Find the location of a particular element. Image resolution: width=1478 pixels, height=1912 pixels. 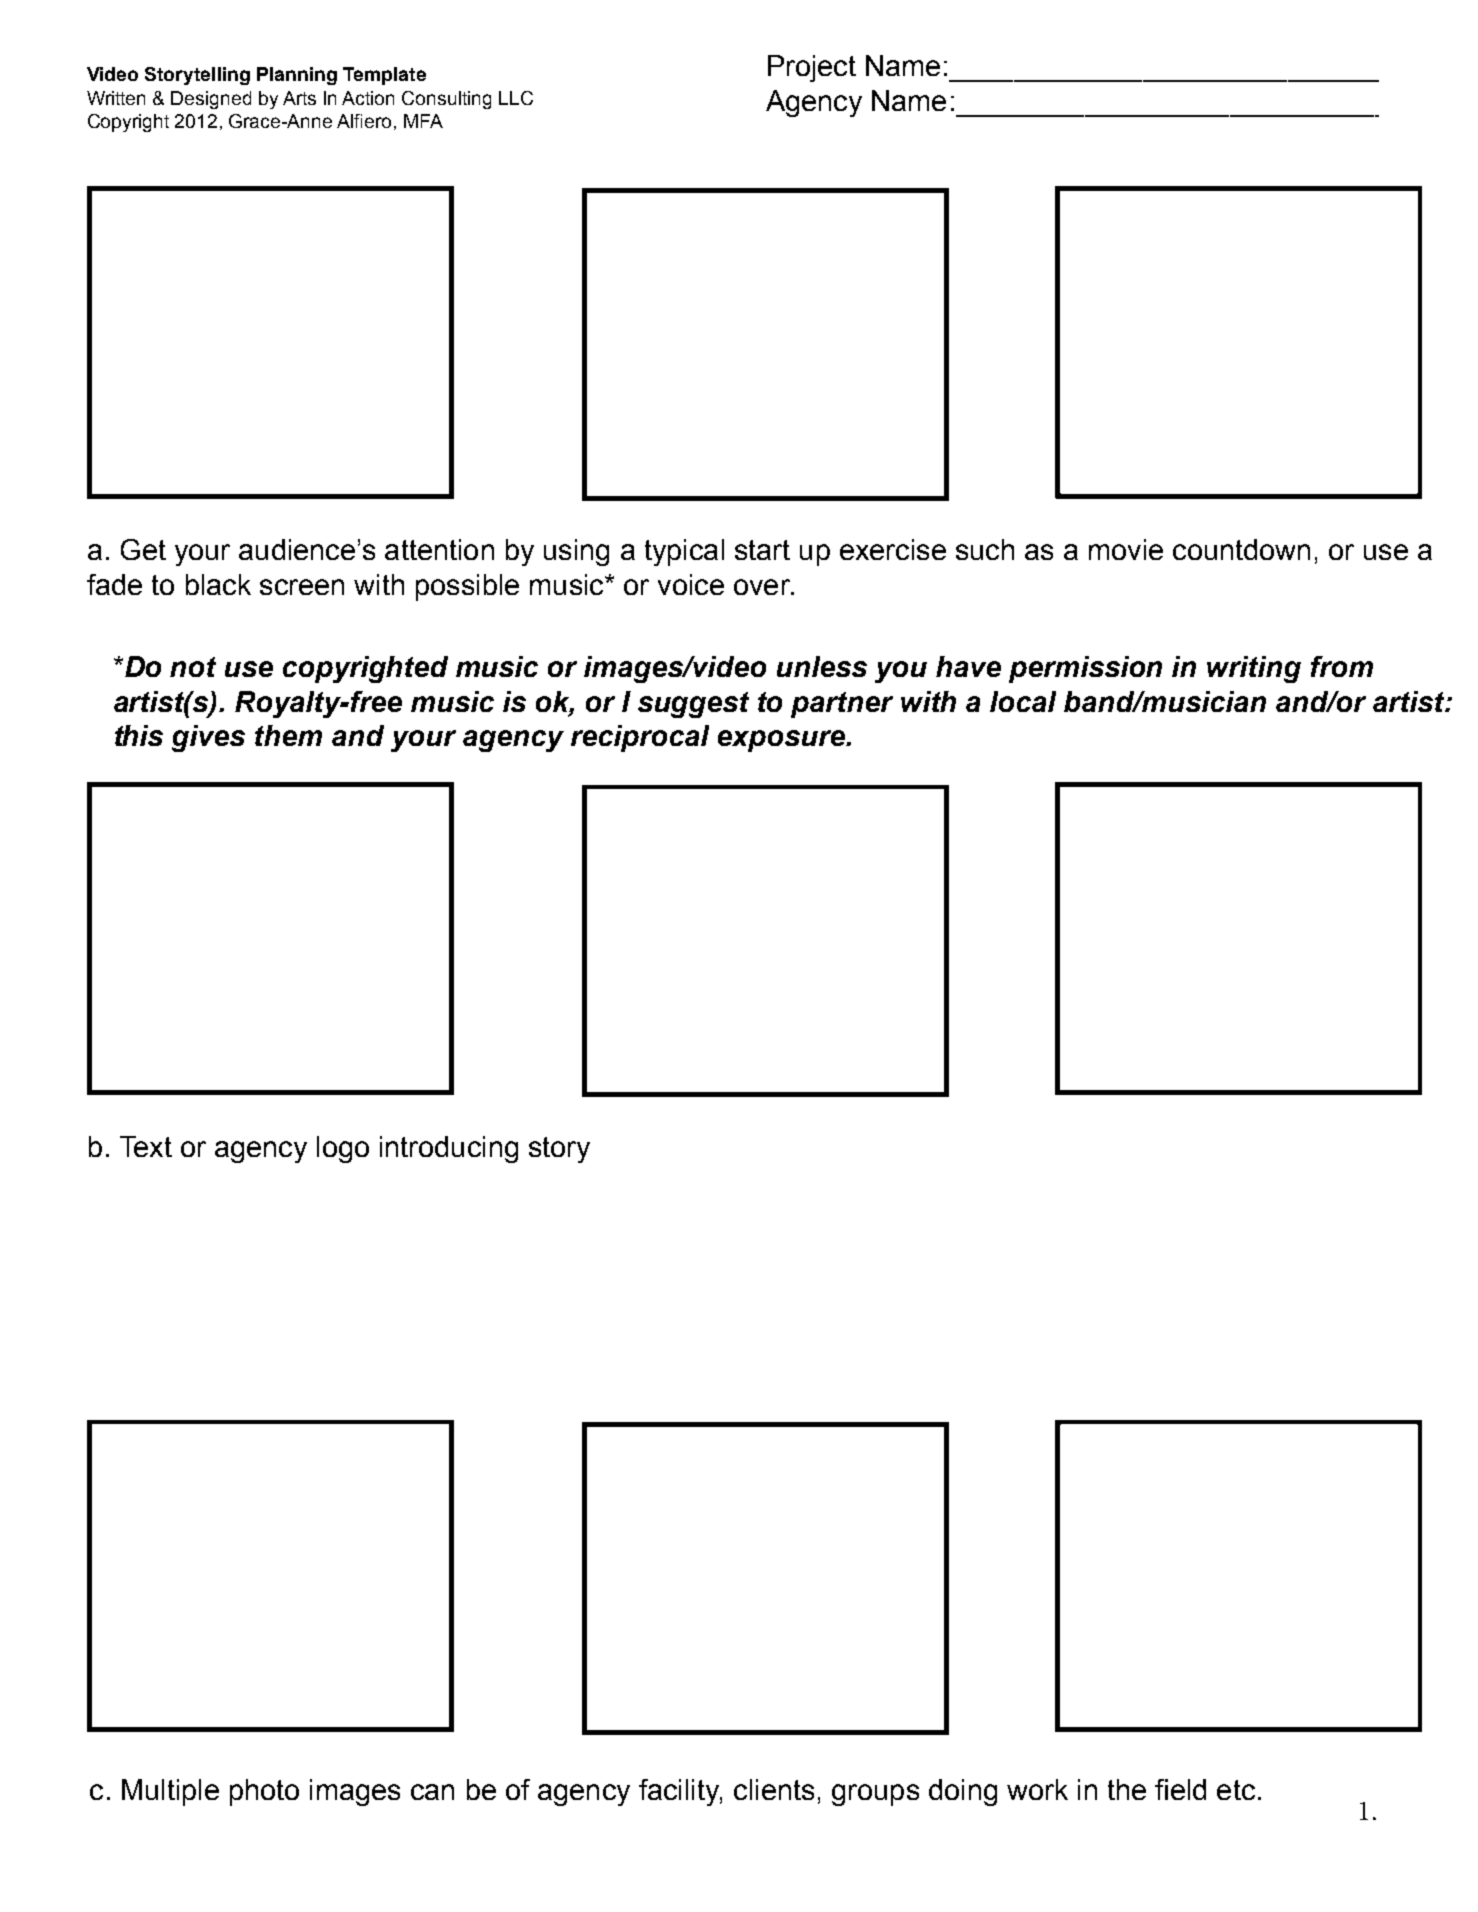

reciprocal is located at coordinates (640, 738).
